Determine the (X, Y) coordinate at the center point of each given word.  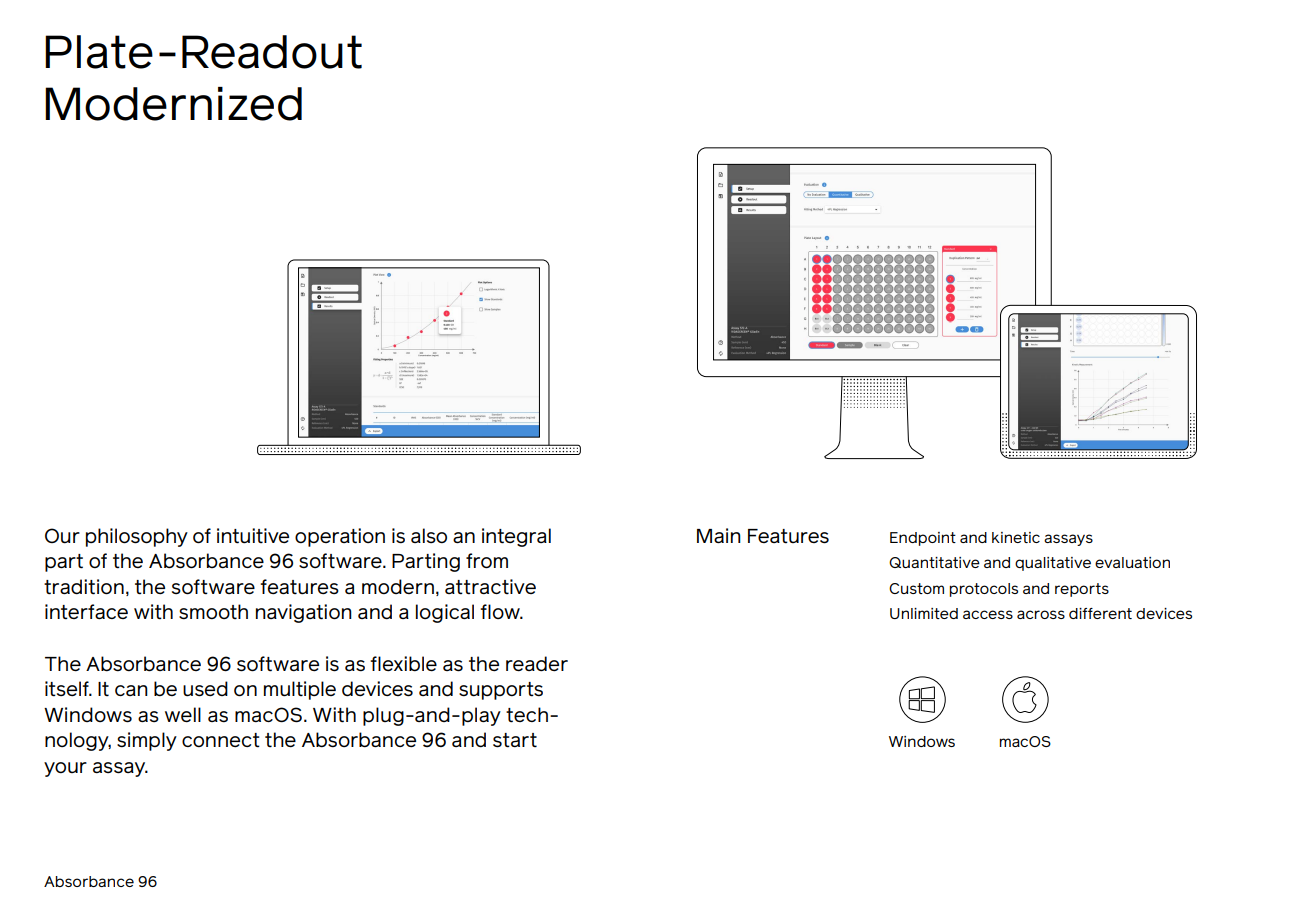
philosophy (137, 537)
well (183, 715)
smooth (213, 612)
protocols (983, 590)
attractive (490, 587)
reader (537, 664)
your (65, 769)
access (988, 614)
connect (221, 740)
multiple (300, 690)
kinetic (1016, 537)
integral (516, 537)
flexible (403, 664)
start (515, 740)
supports (501, 691)
